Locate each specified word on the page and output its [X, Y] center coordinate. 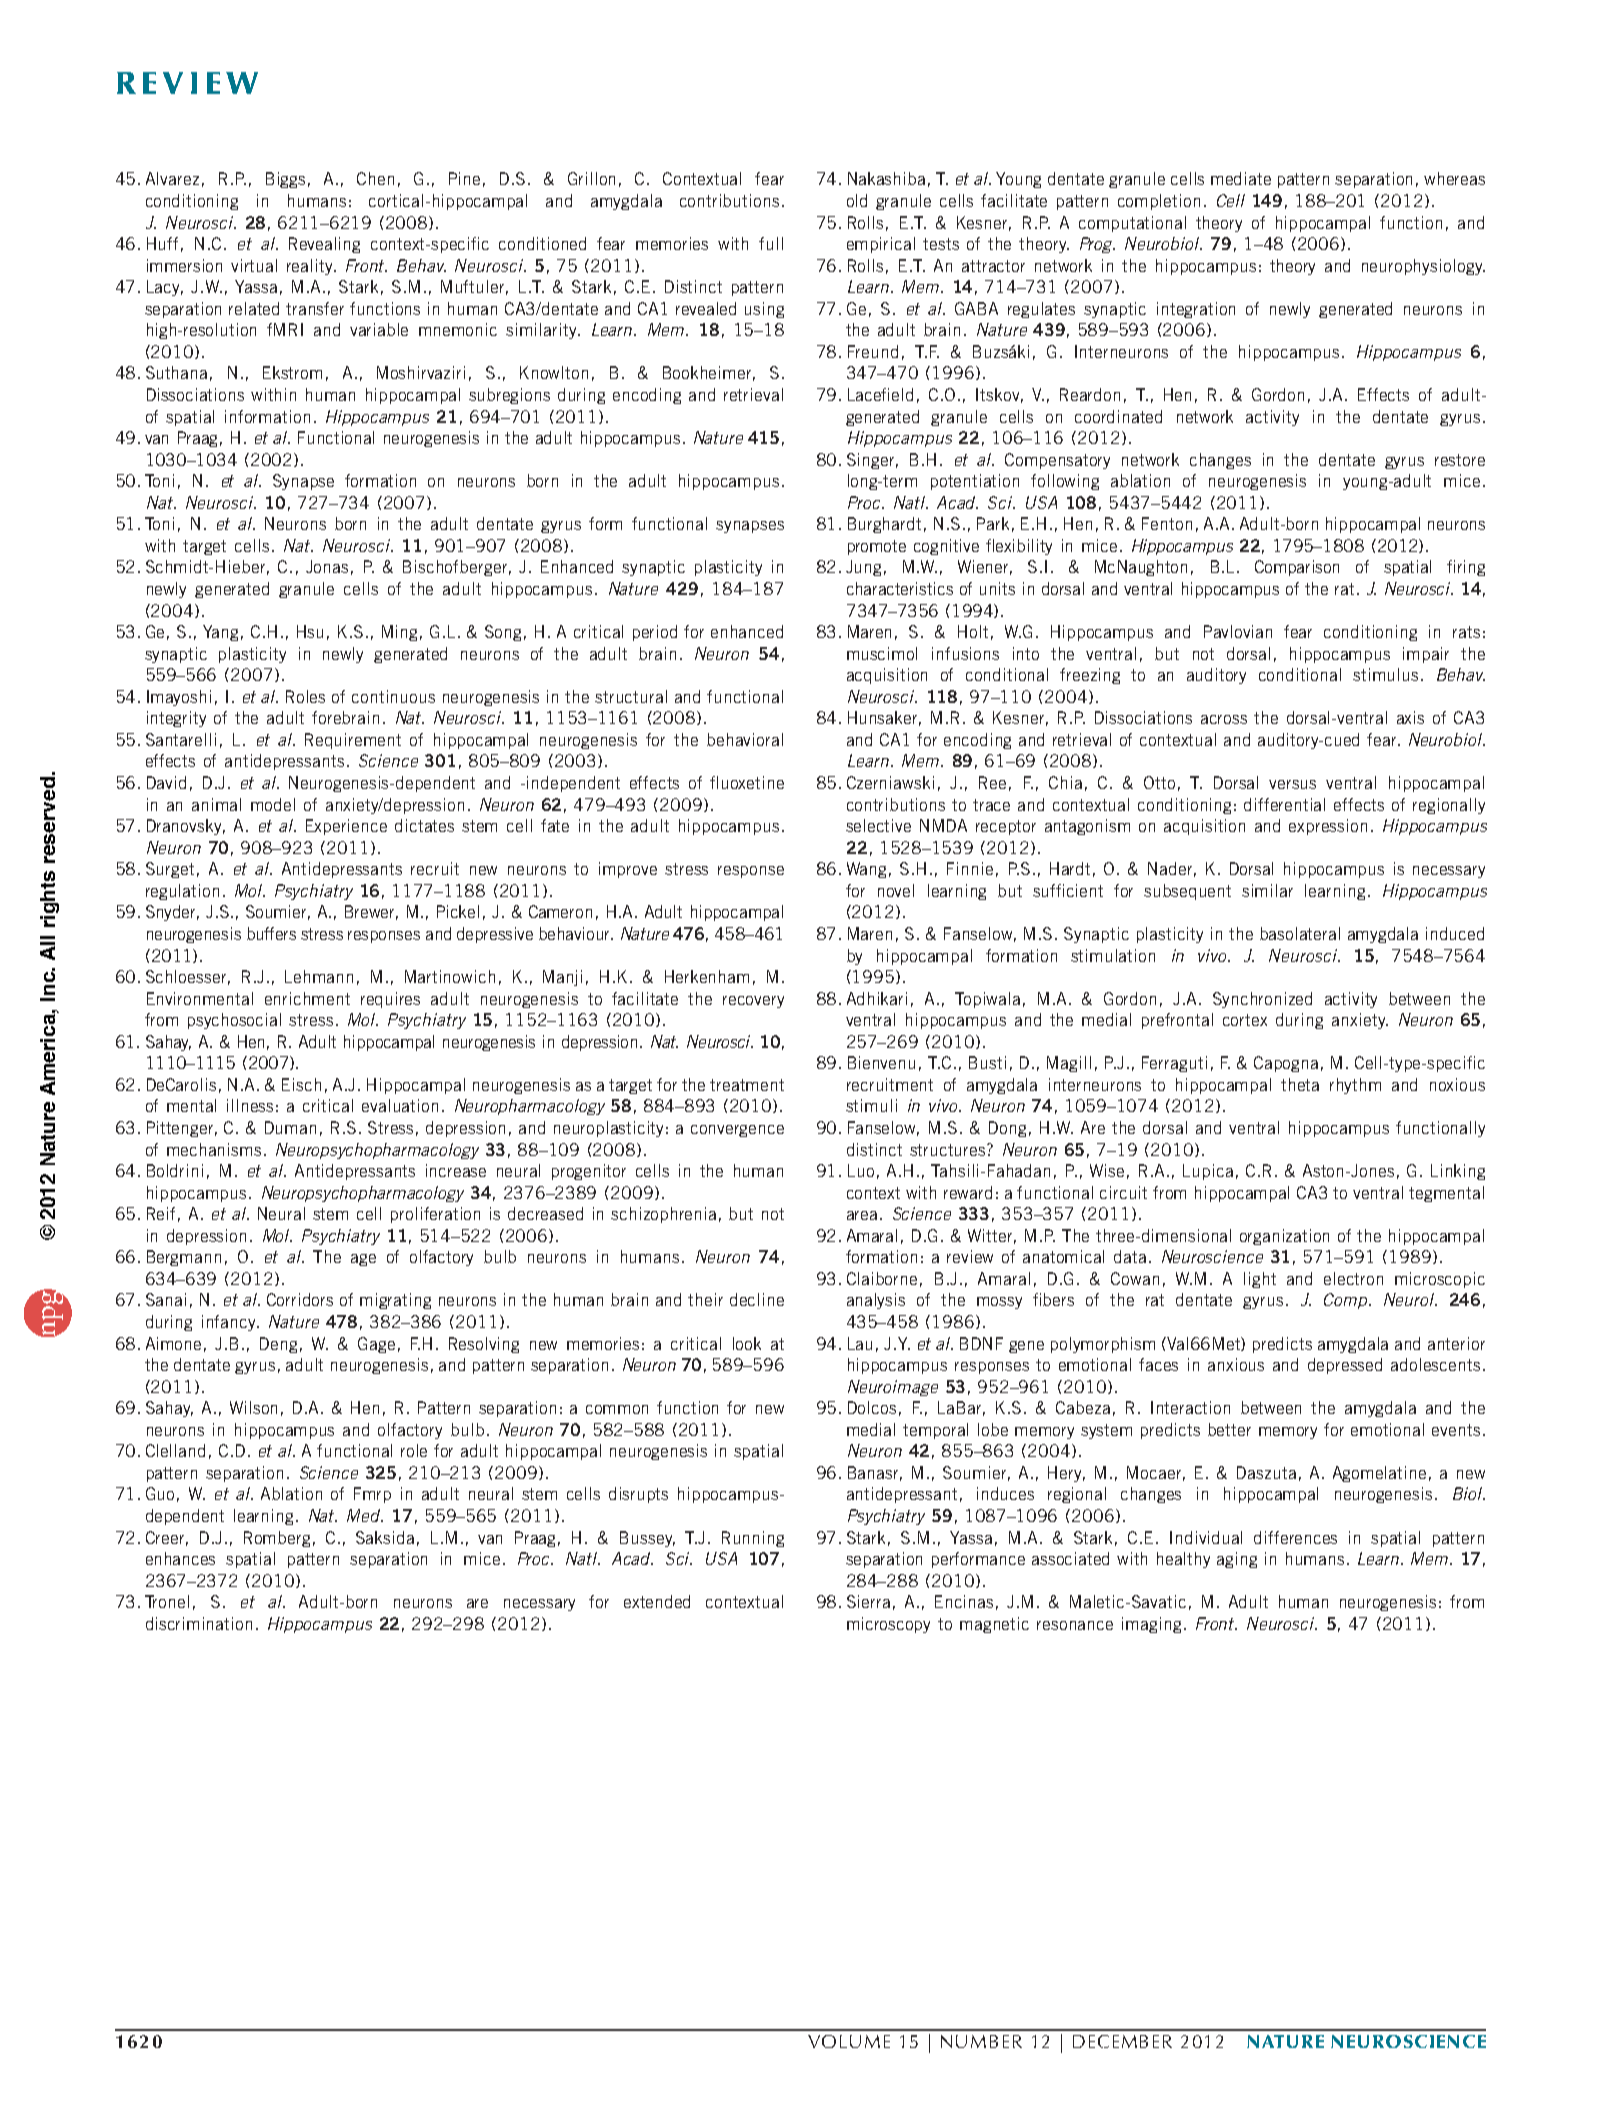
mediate [1241, 178]
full [771, 243]
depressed [1345, 1366]
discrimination [199, 1623]
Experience [346, 827]
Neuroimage [893, 1388]
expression [1328, 827]
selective [878, 825]
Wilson [253, 1407]
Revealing [324, 245]
